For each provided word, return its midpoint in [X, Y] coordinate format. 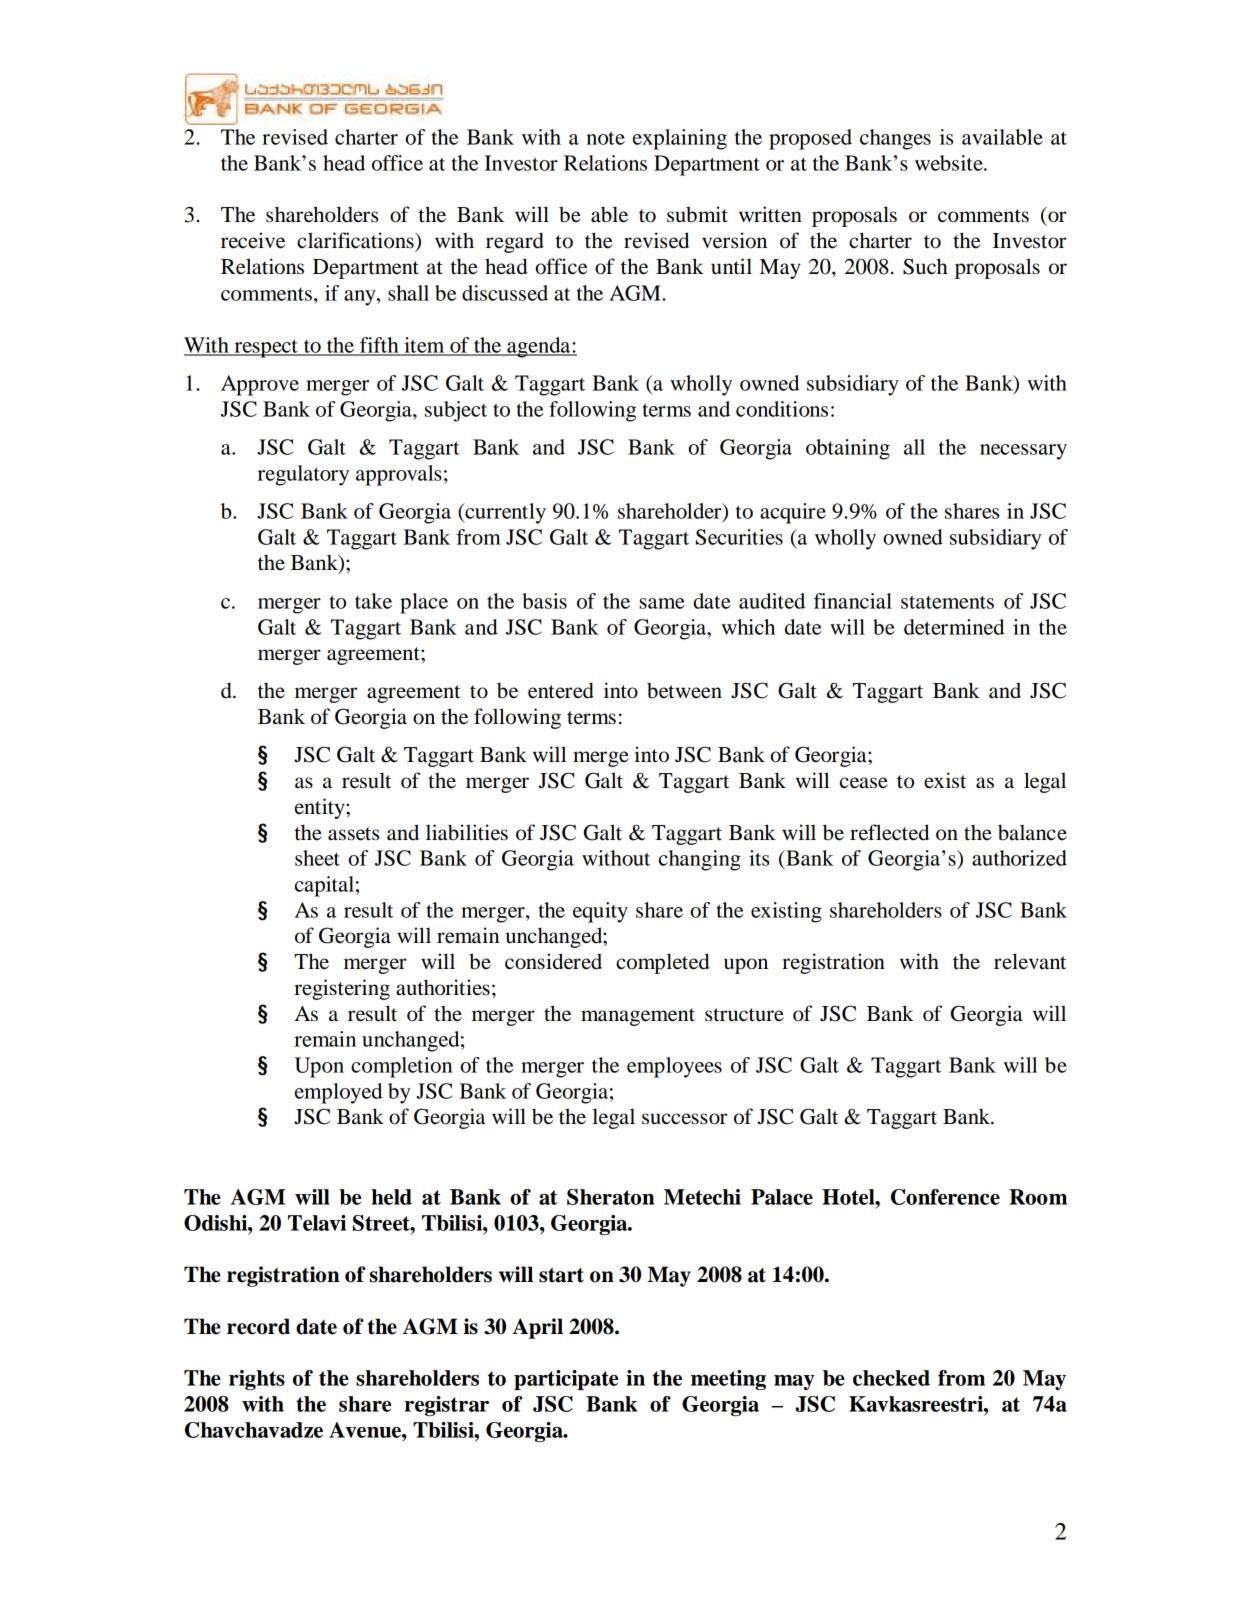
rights [257, 1380]
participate [566, 1380]
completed [663, 963]
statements [947, 602]
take [373, 601]
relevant [1030, 961]
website [950, 163]
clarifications [356, 240]
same [662, 603]
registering [342, 989]
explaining [680, 139]
